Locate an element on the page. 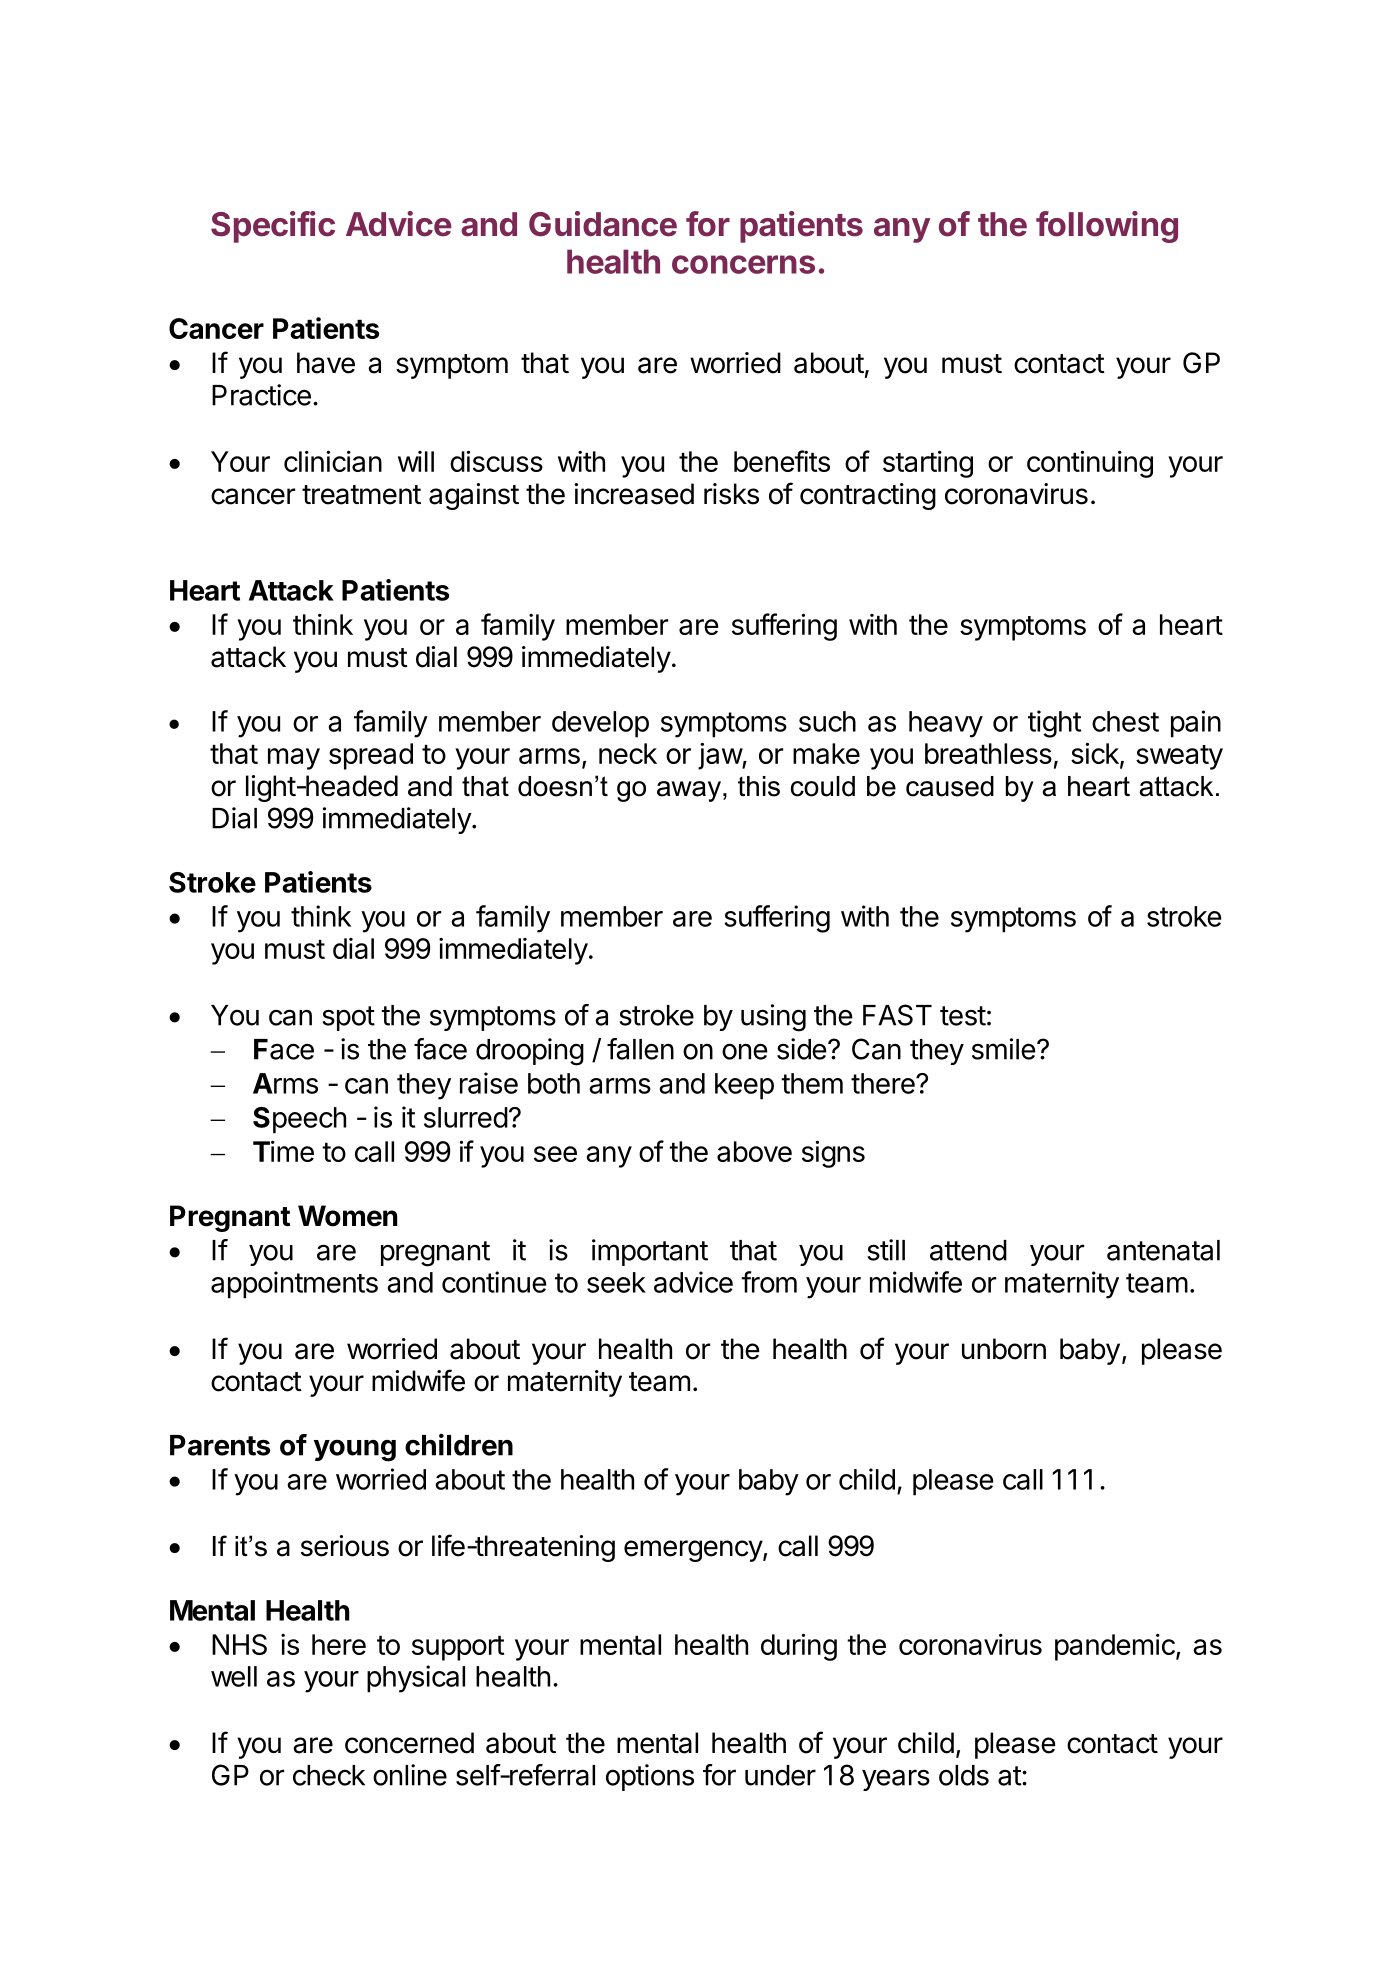  following is located at coordinates (1107, 227).
